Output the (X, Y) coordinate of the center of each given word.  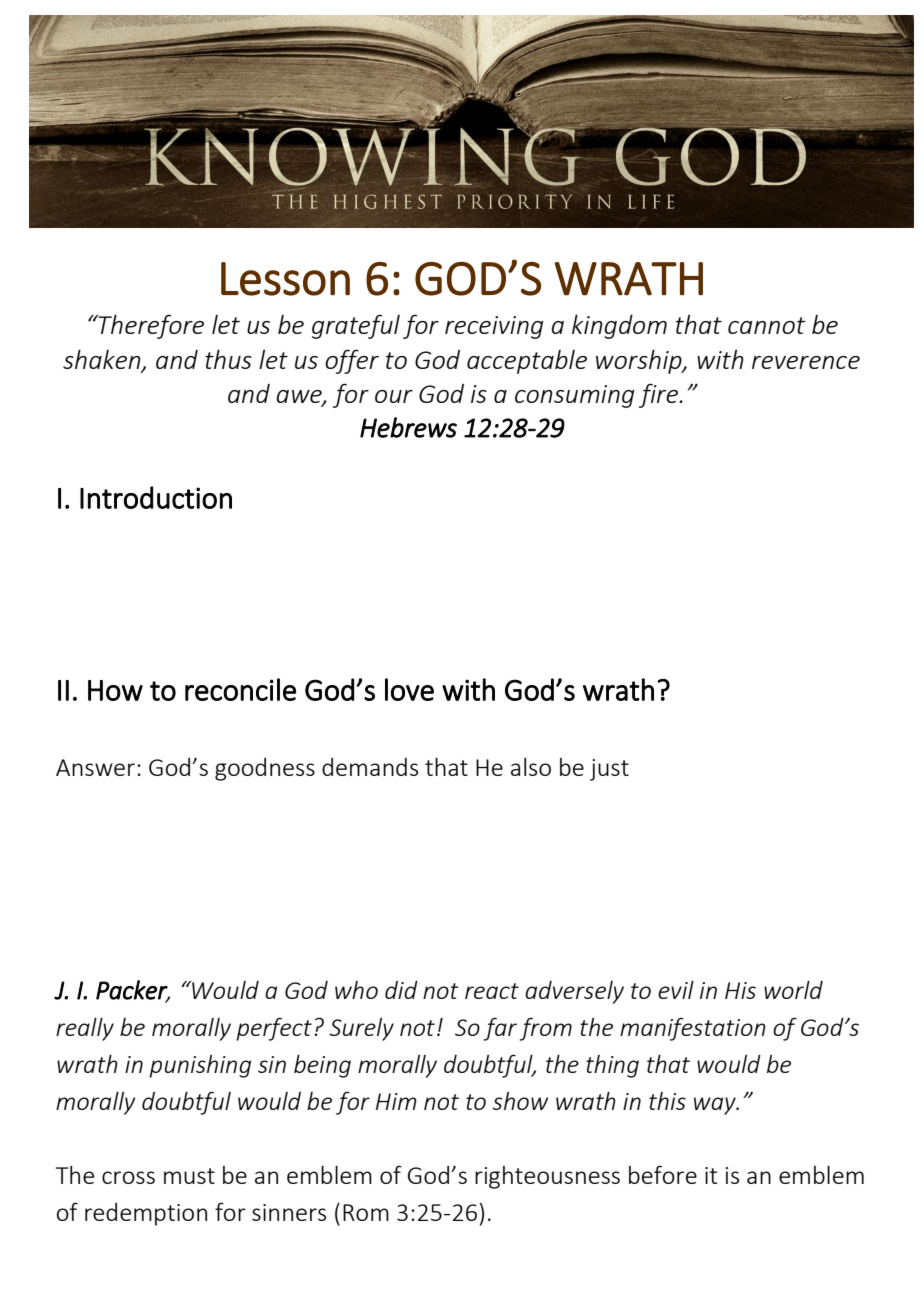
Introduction (156, 497)
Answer (95, 767)
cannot (766, 325)
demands (370, 767)
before (663, 1175)
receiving (494, 327)
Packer (133, 991)
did (401, 990)
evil (676, 990)
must (189, 1176)
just (609, 770)
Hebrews (408, 427)
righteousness (547, 1177)
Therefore (150, 326)
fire (659, 395)
